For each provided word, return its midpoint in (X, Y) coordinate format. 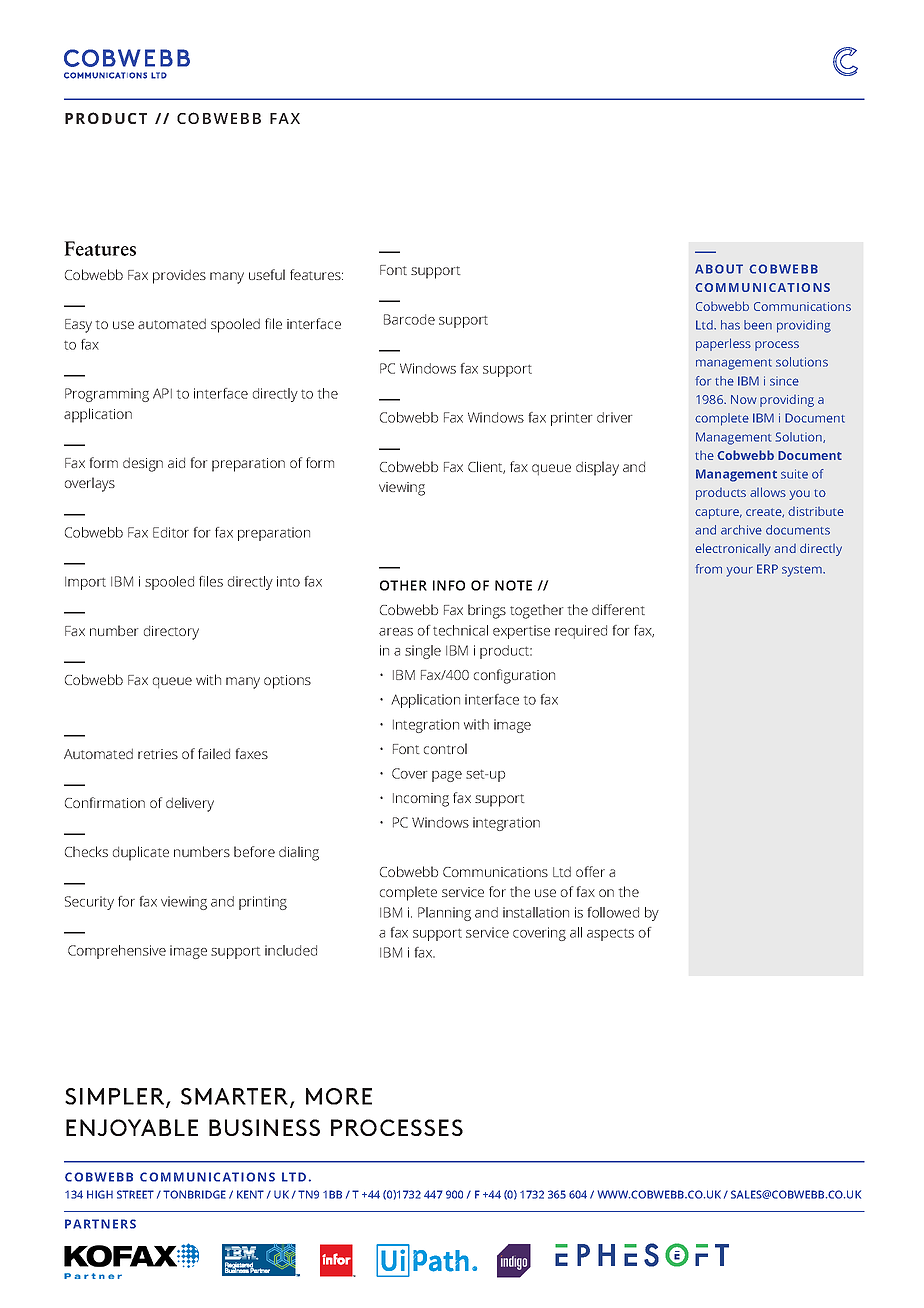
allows (768, 492)
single (423, 652)
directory (171, 632)
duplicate (141, 853)
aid (176, 462)
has (730, 325)
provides (179, 276)
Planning (444, 914)
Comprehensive (117, 952)
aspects (610, 935)
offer (590, 871)
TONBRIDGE (194, 1194)
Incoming (421, 800)
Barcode (409, 319)
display (597, 468)
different (618, 609)
